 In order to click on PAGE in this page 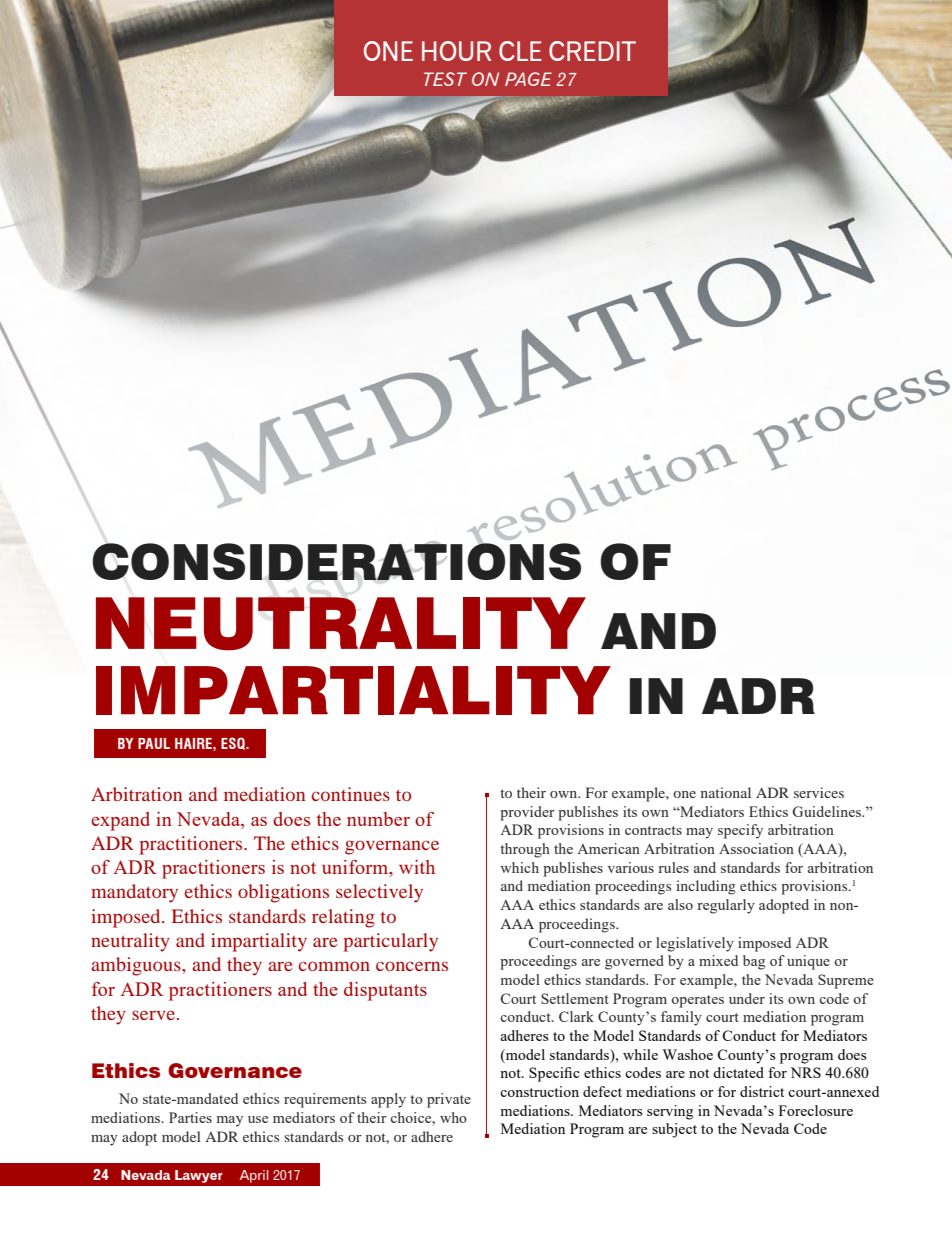, I will do `click(528, 79)`.
